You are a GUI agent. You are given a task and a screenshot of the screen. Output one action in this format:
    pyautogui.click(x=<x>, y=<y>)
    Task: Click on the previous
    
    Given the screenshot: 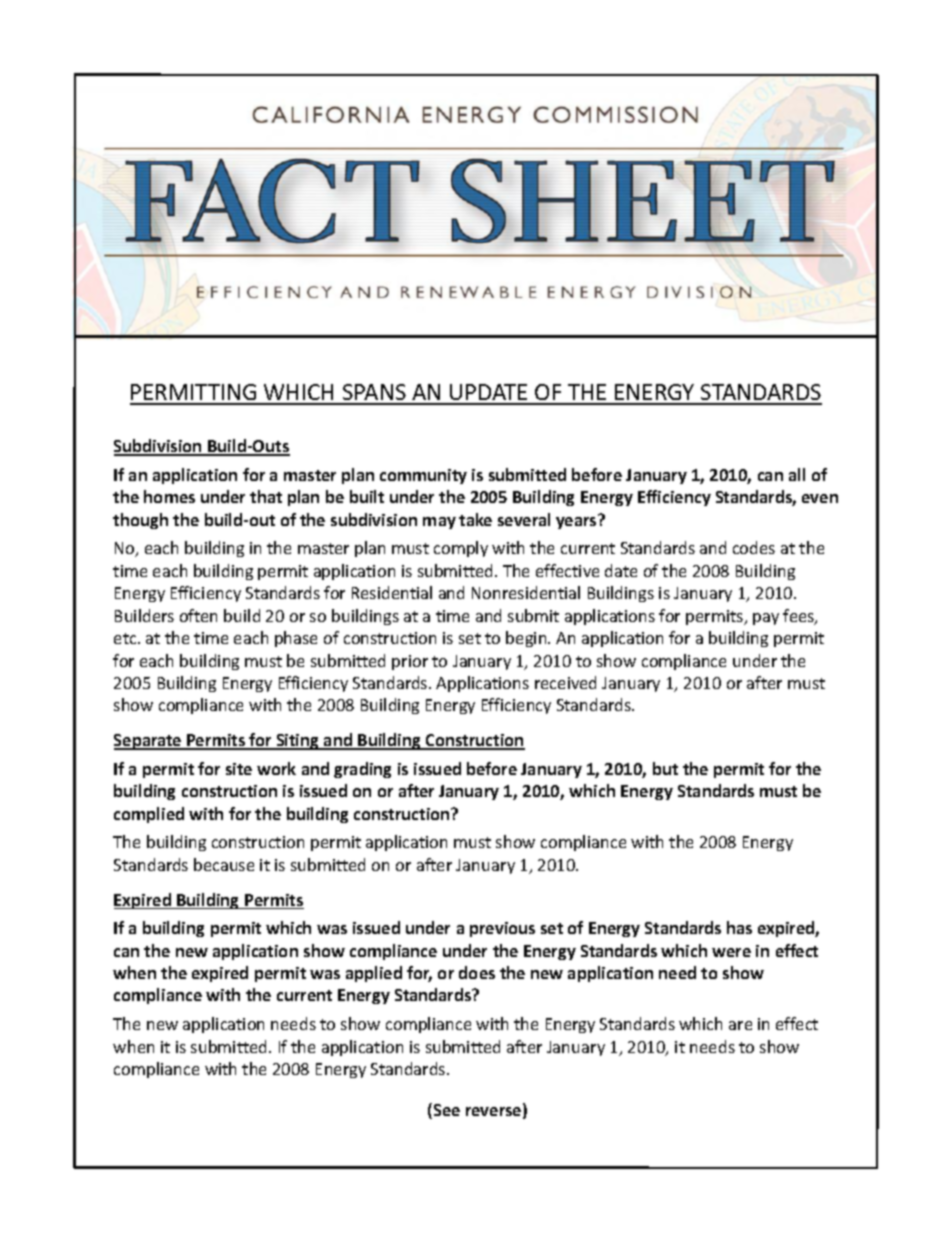 What is the action you would take?
    pyautogui.click(x=502, y=929)
